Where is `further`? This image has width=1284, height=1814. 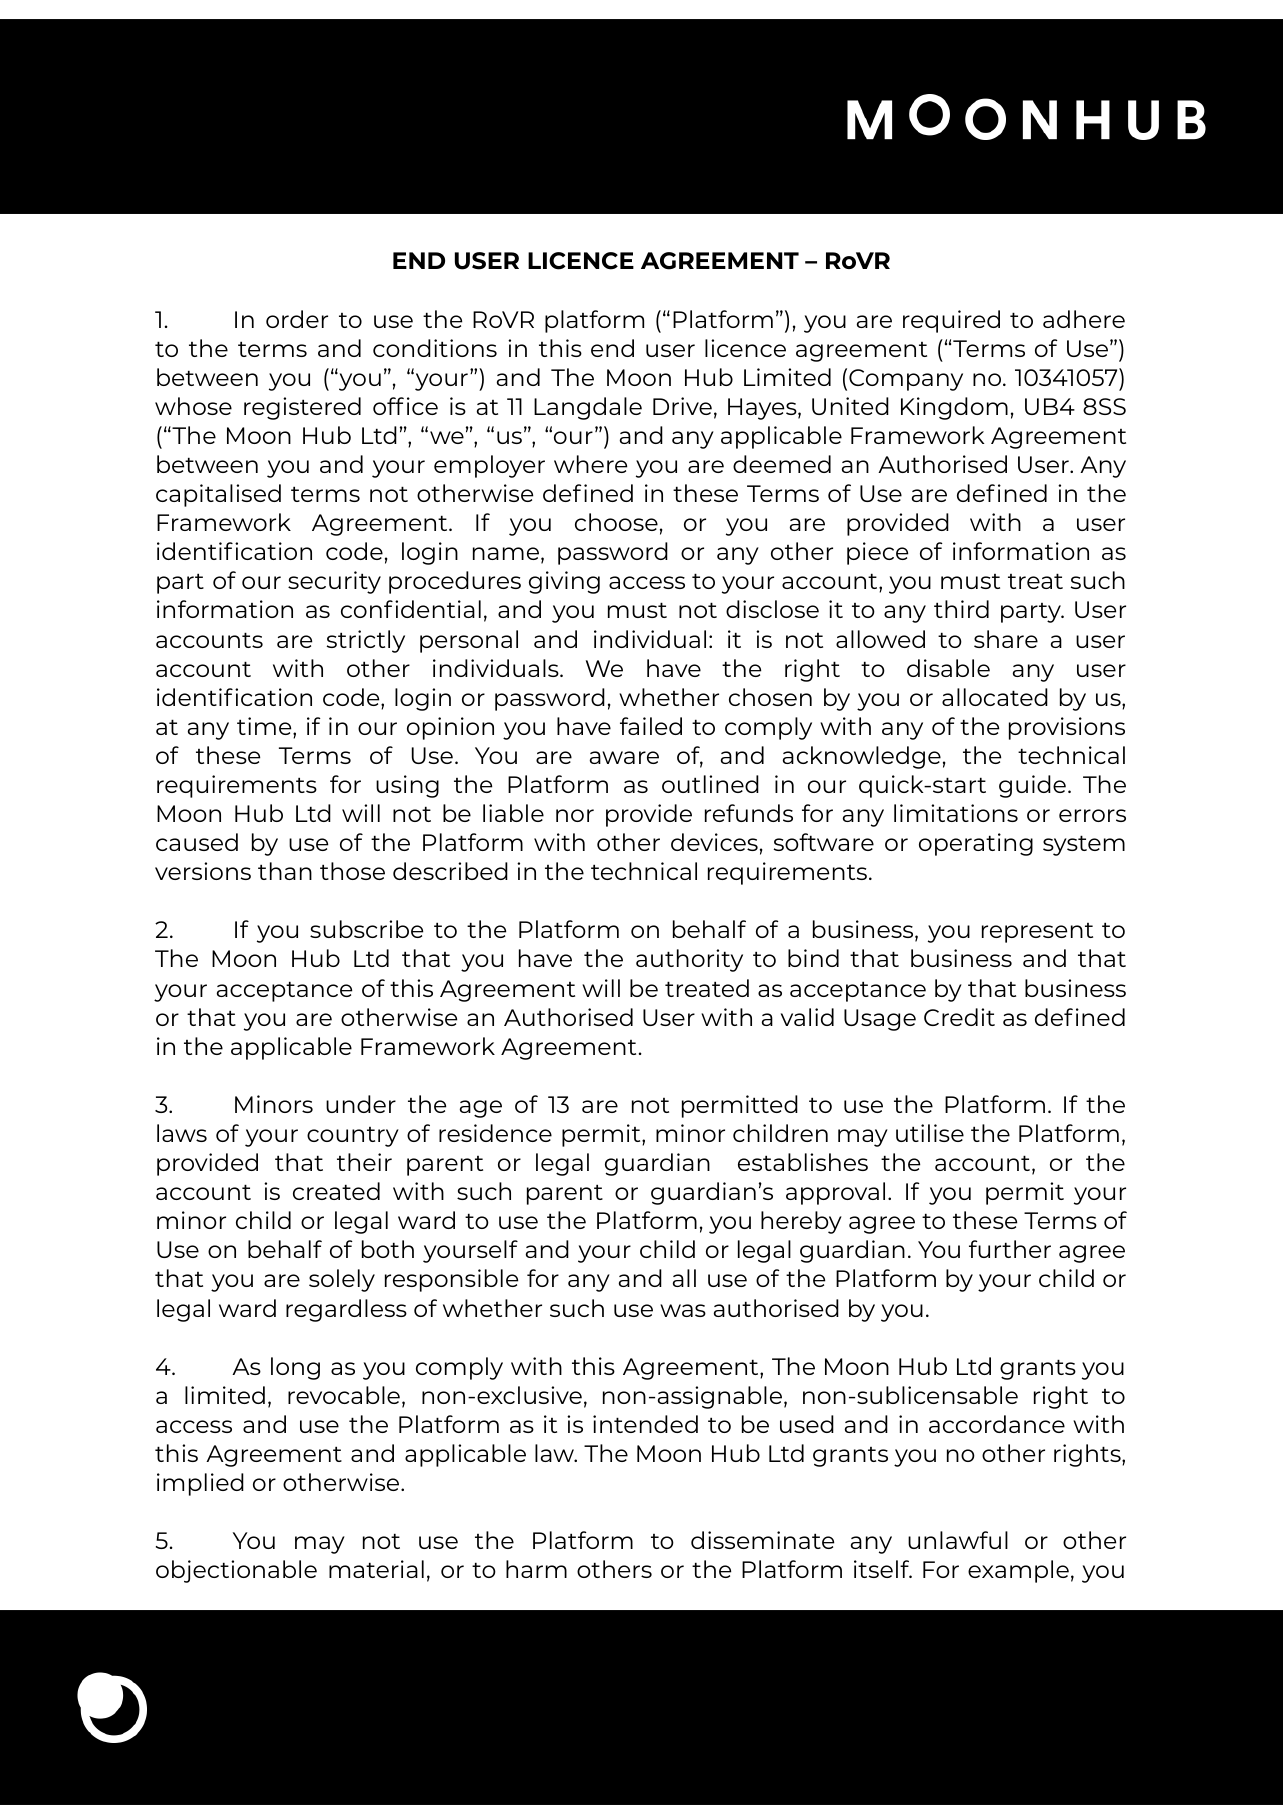
further is located at coordinates (1010, 1249).
